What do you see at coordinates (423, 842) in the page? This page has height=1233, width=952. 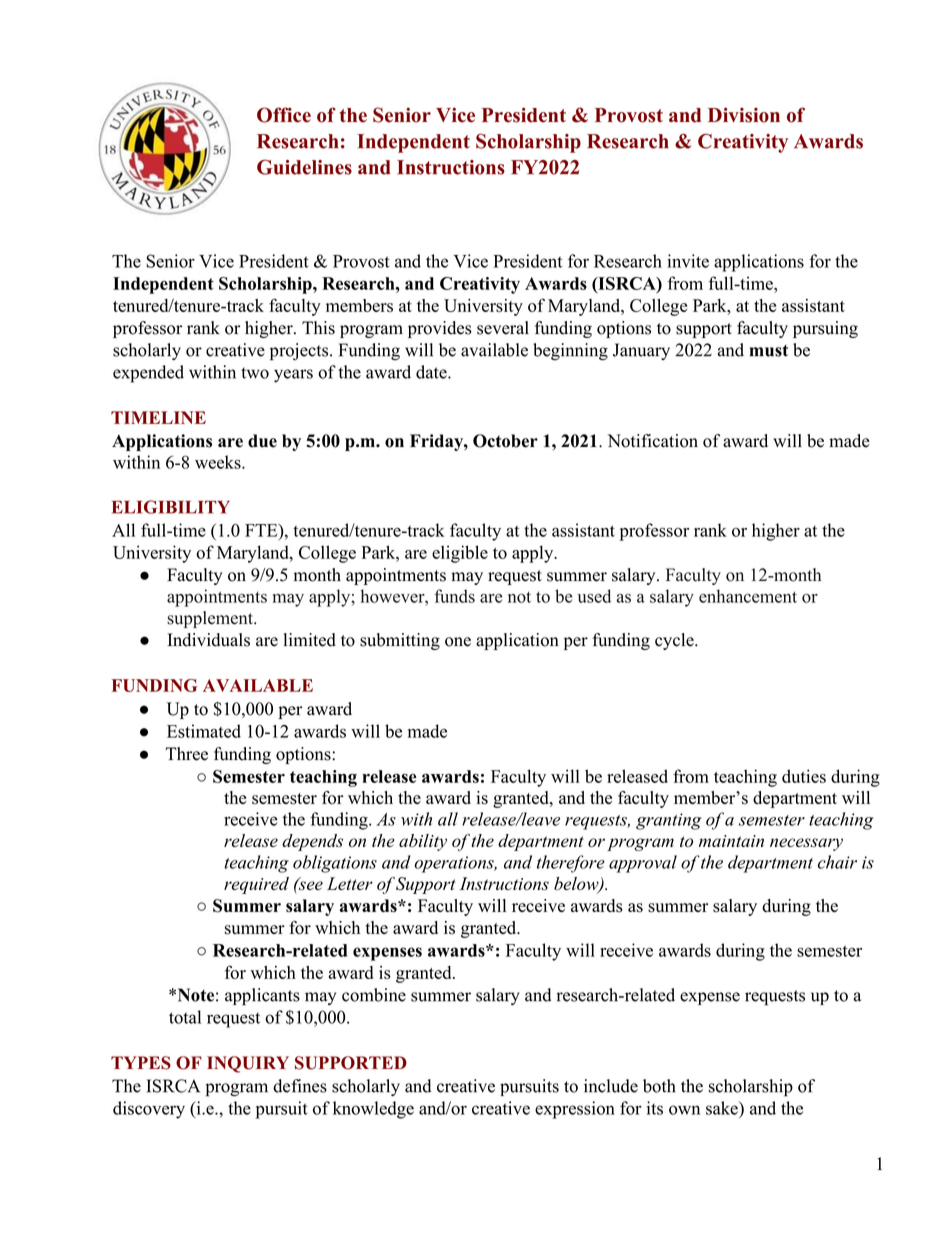 I see `ability` at bounding box center [423, 842].
